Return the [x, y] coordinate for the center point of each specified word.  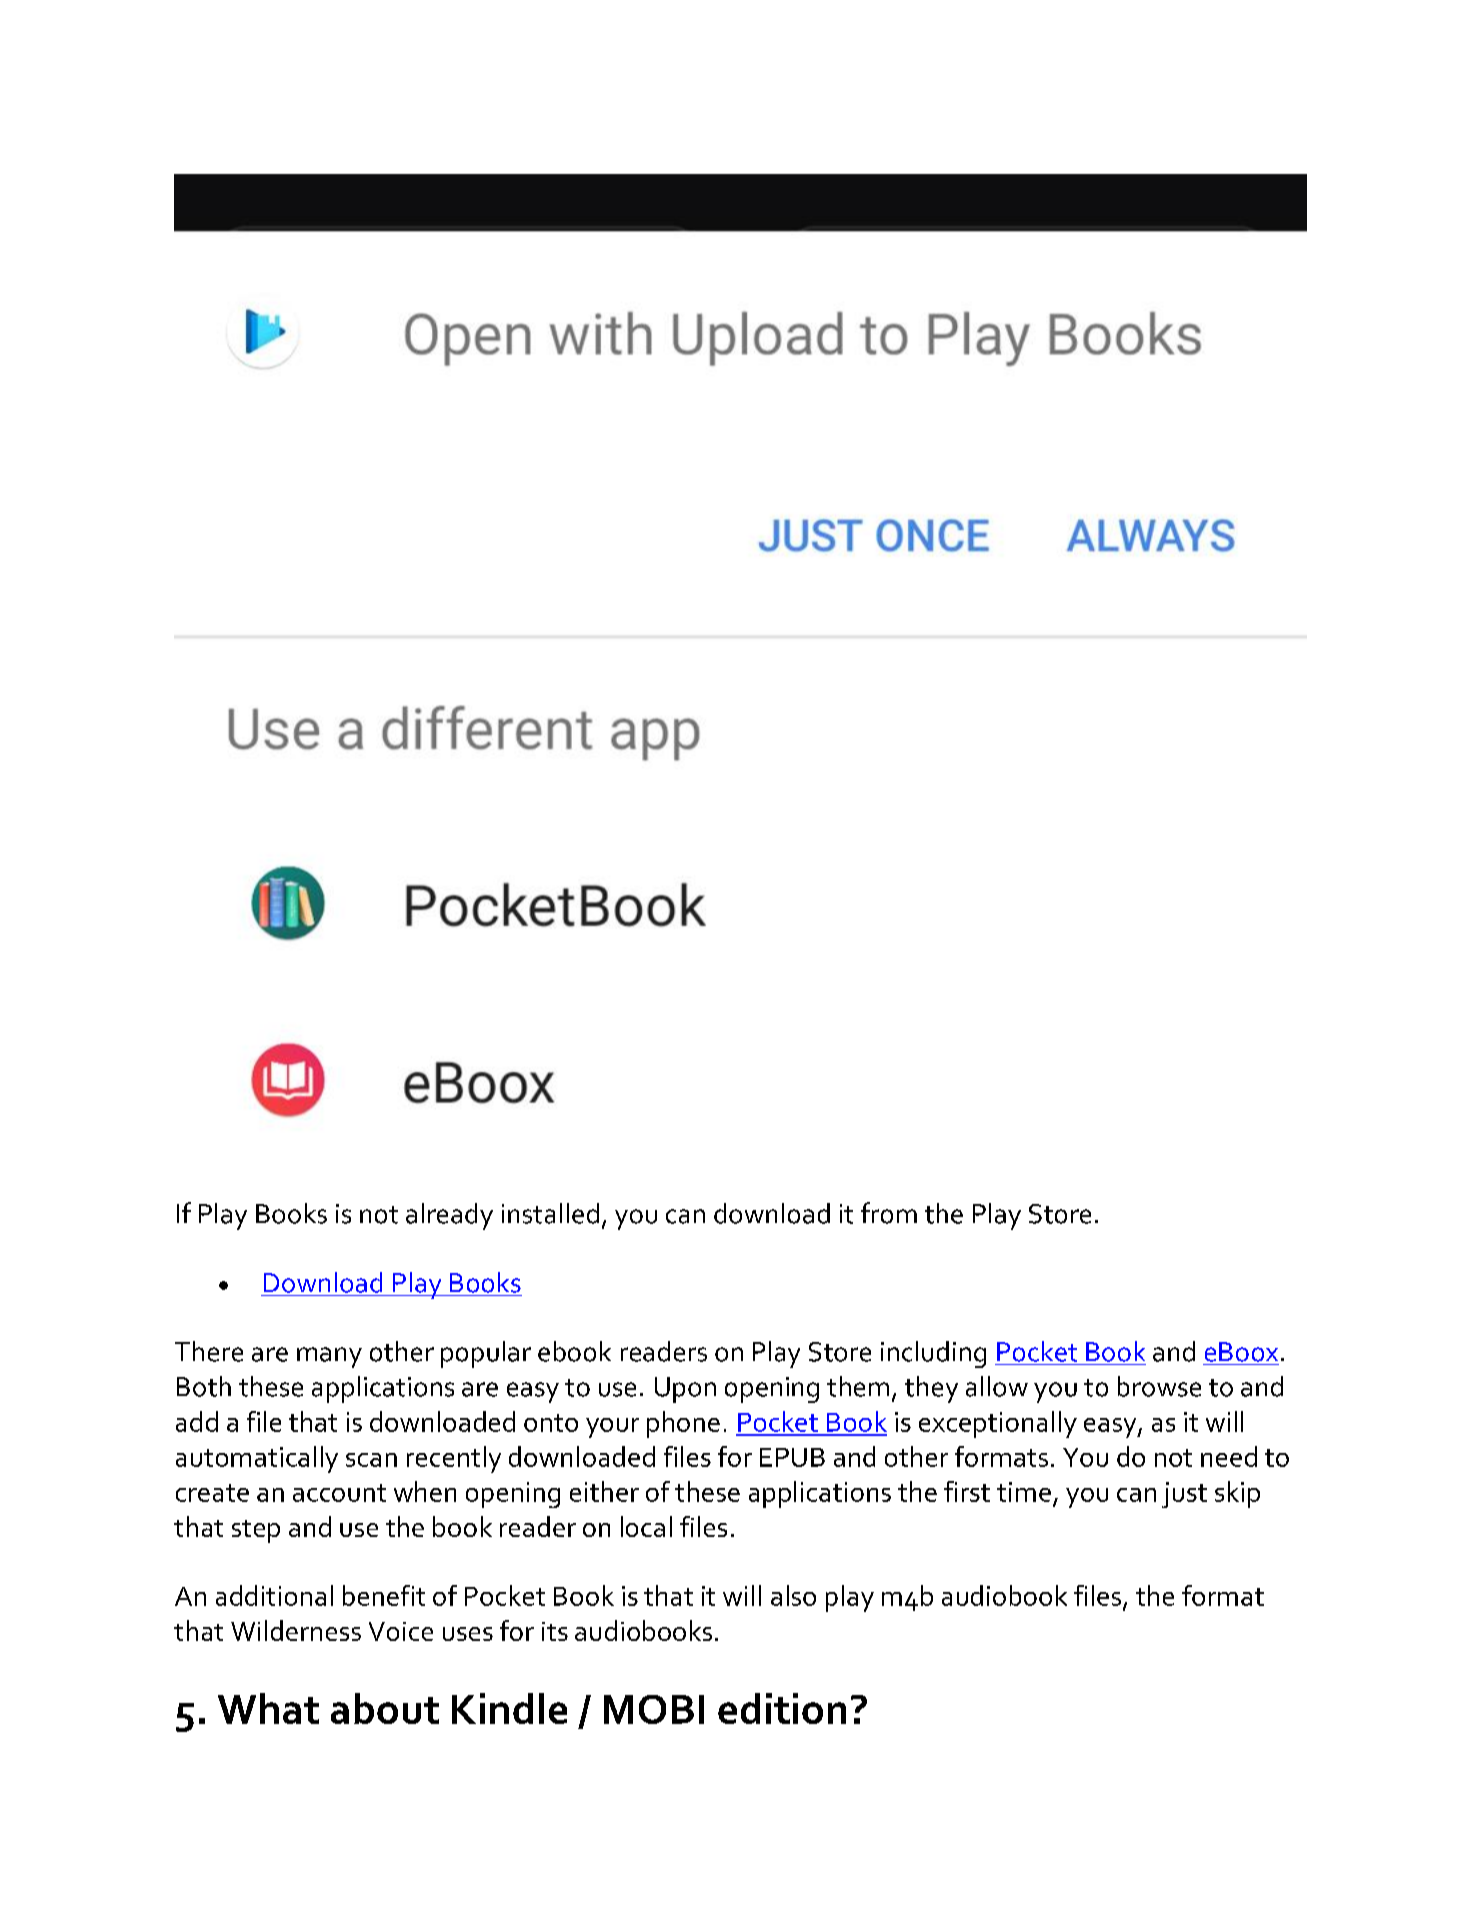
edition [782, 1708]
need [1229, 1456]
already [449, 1216]
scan [371, 1460]
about [385, 1708]
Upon [685, 1390]
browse [1159, 1386]
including [933, 1354]
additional [274, 1595]
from [889, 1213]
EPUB [792, 1457]
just [1184, 1495]
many [329, 1357]
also [793, 1595]
